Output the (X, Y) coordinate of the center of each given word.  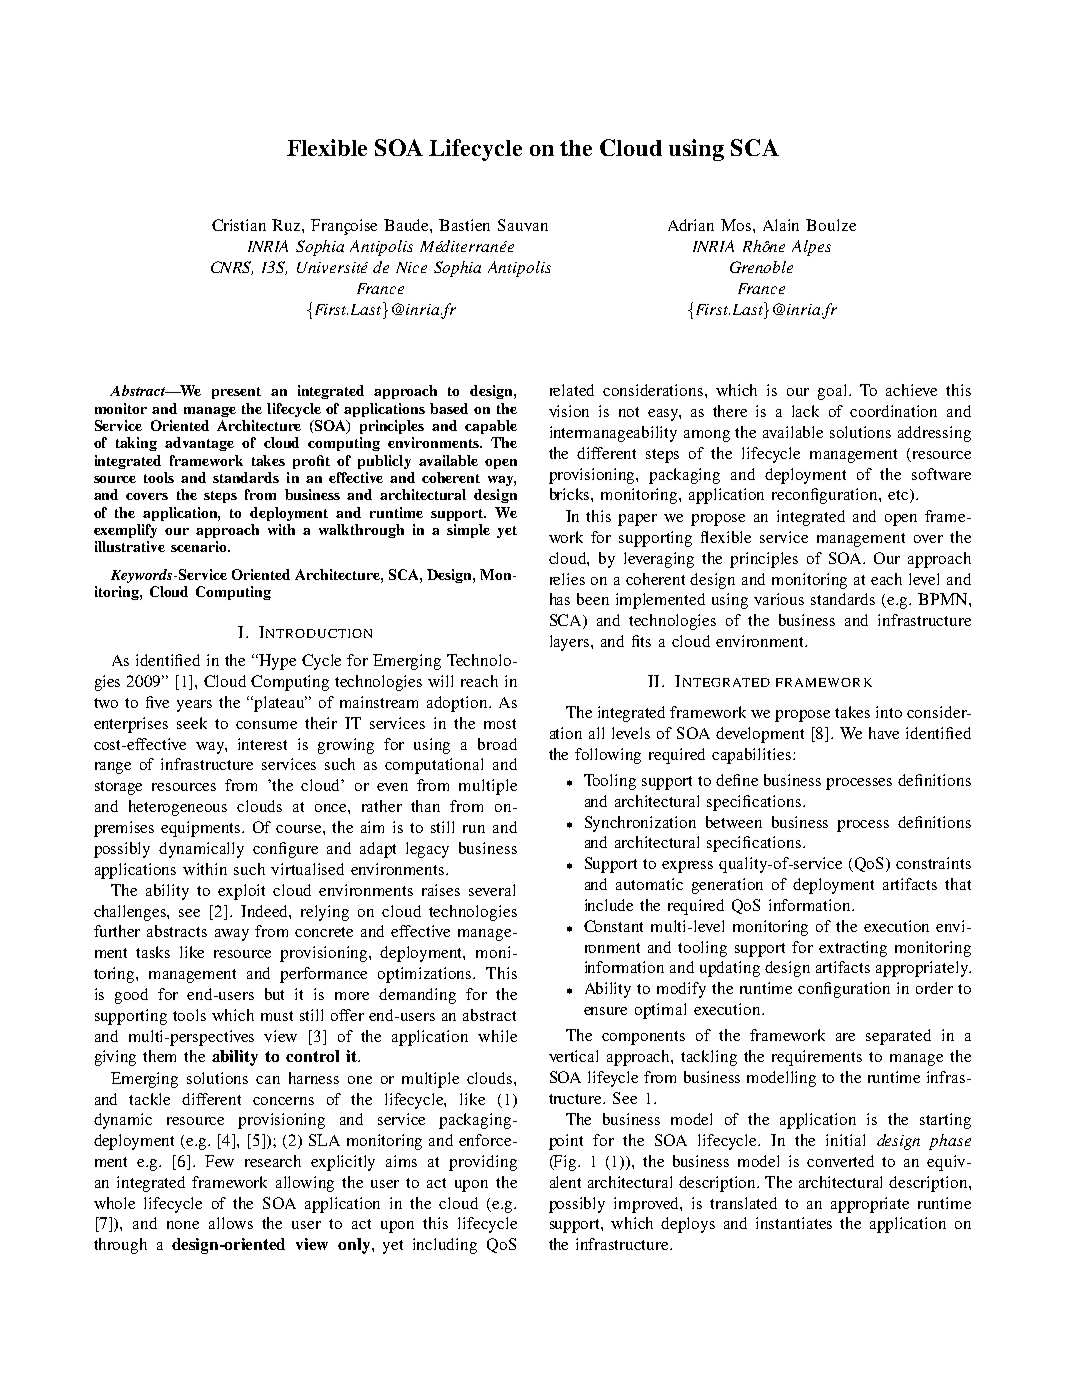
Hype (277, 662)
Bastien (464, 225)
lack (805, 411)
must (277, 1016)
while (497, 1036)
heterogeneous (178, 808)
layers (571, 643)
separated (898, 1037)
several (492, 890)
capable (491, 427)
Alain (781, 225)
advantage (199, 444)
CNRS (232, 268)
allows (231, 1223)
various (779, 599)
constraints (933, 863)
